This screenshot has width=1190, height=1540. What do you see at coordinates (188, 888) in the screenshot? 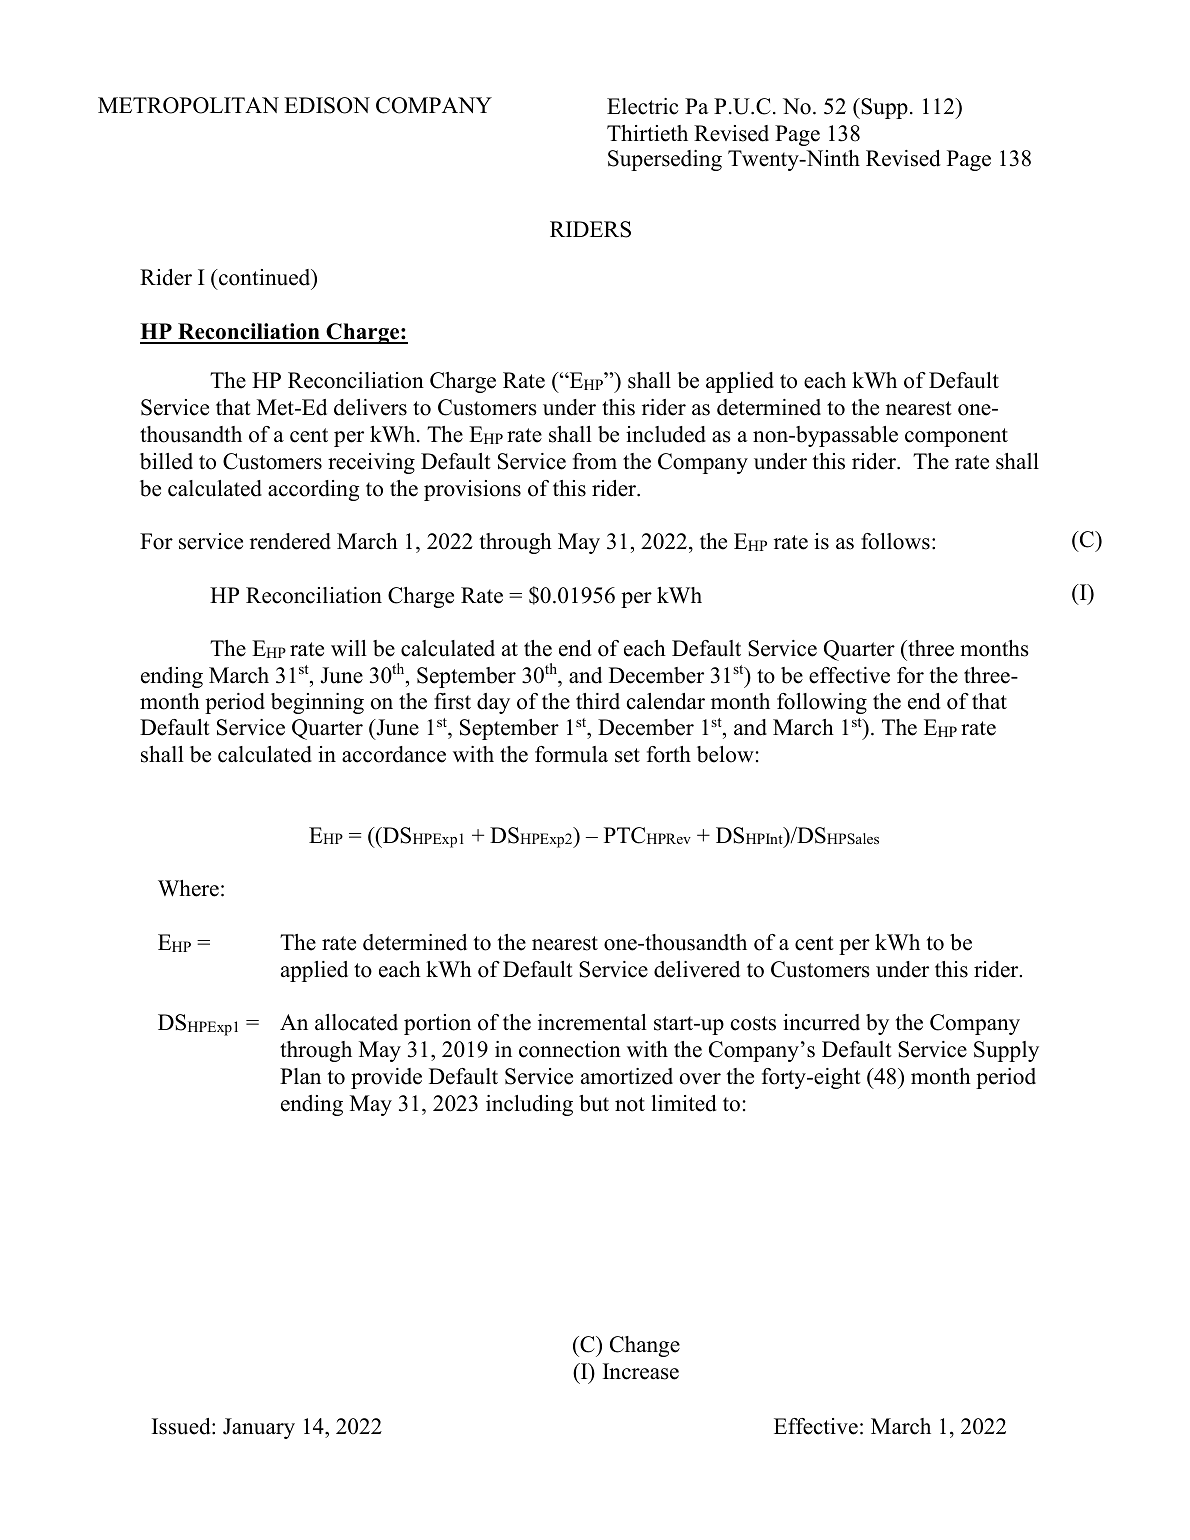
I see `Where` at bounding box center [188, 888].
